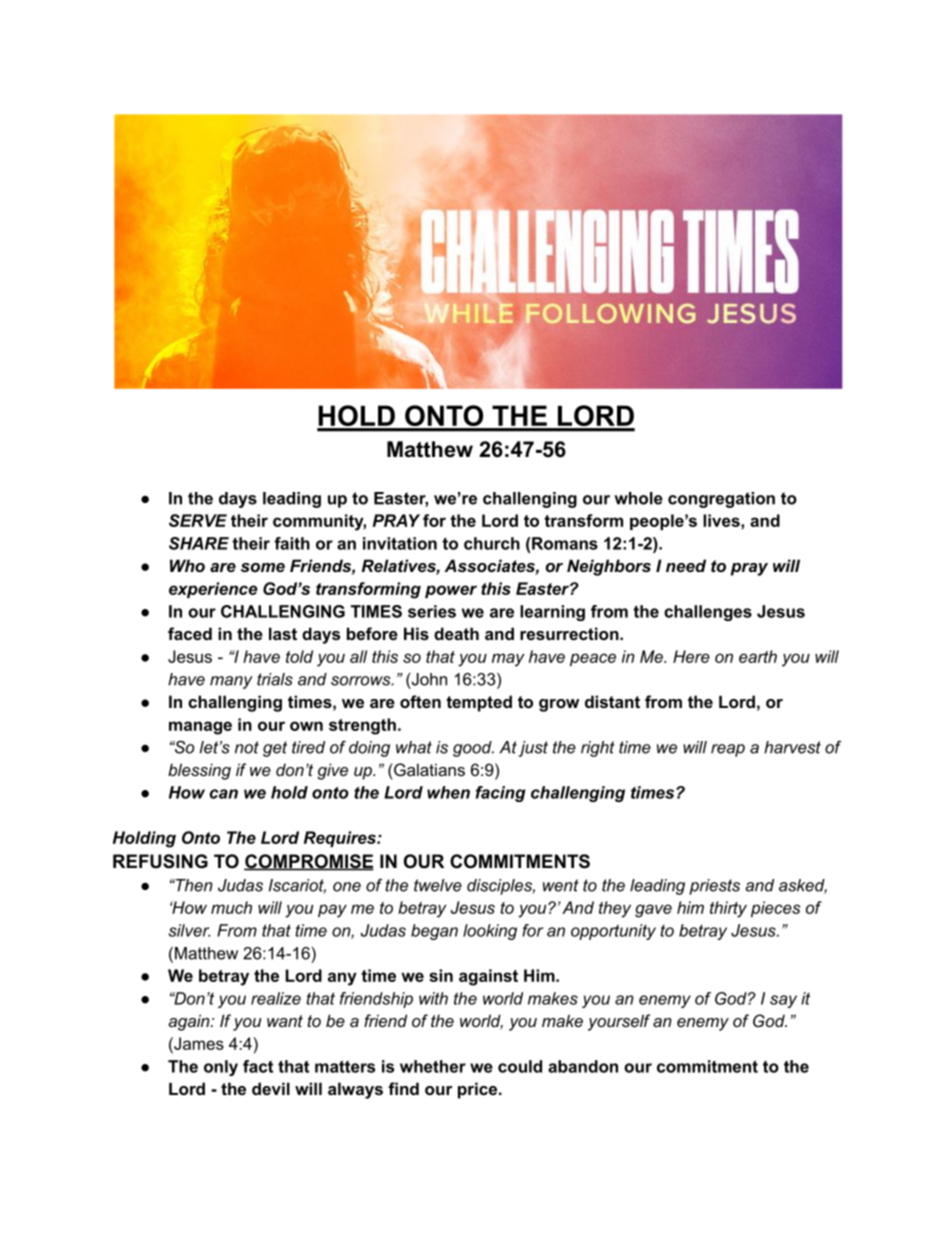  I want to click on congregation, so click(721, 500).
